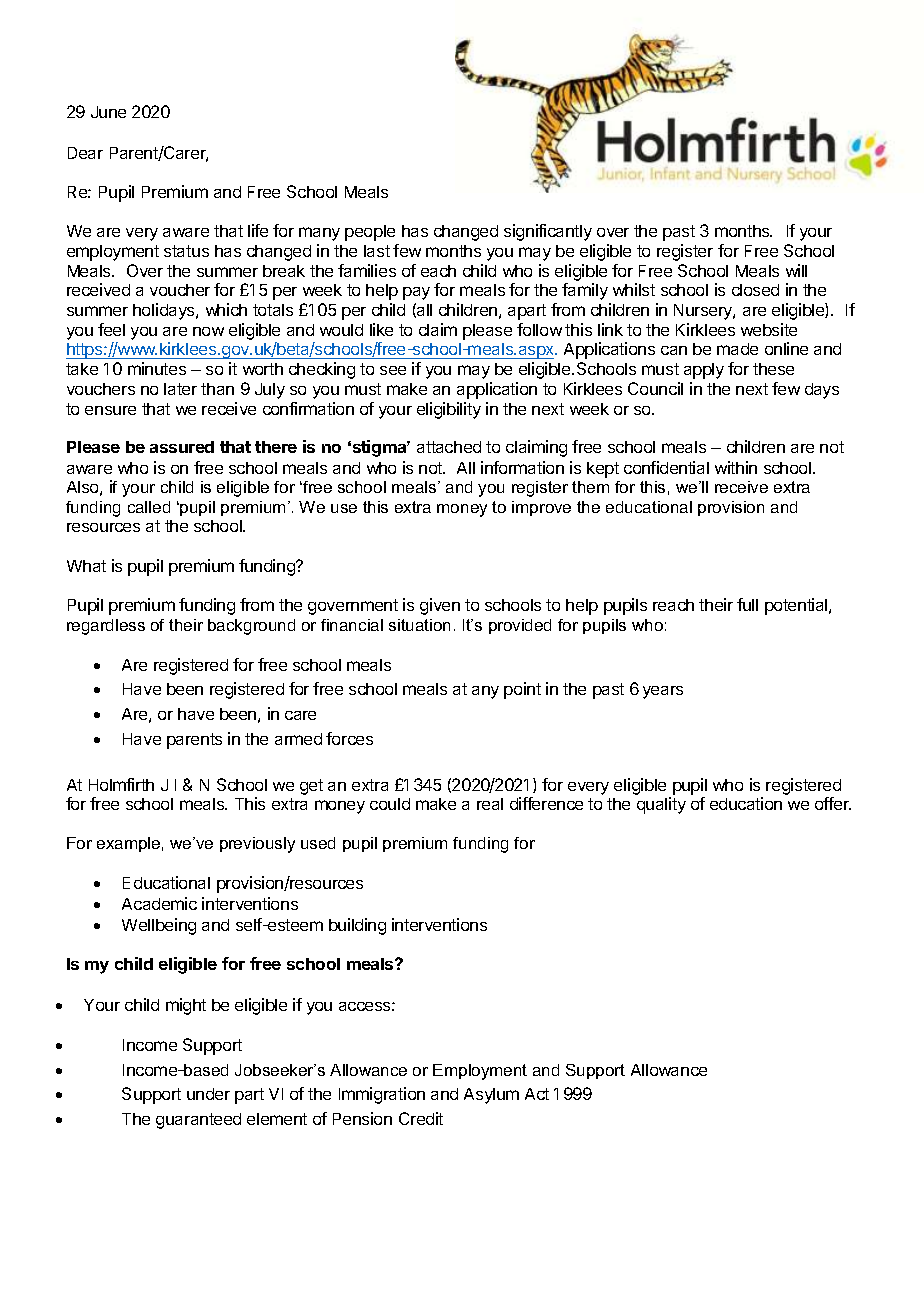  Describe the element at coordinates (370, 233) in the document. I see `people` at that location.
